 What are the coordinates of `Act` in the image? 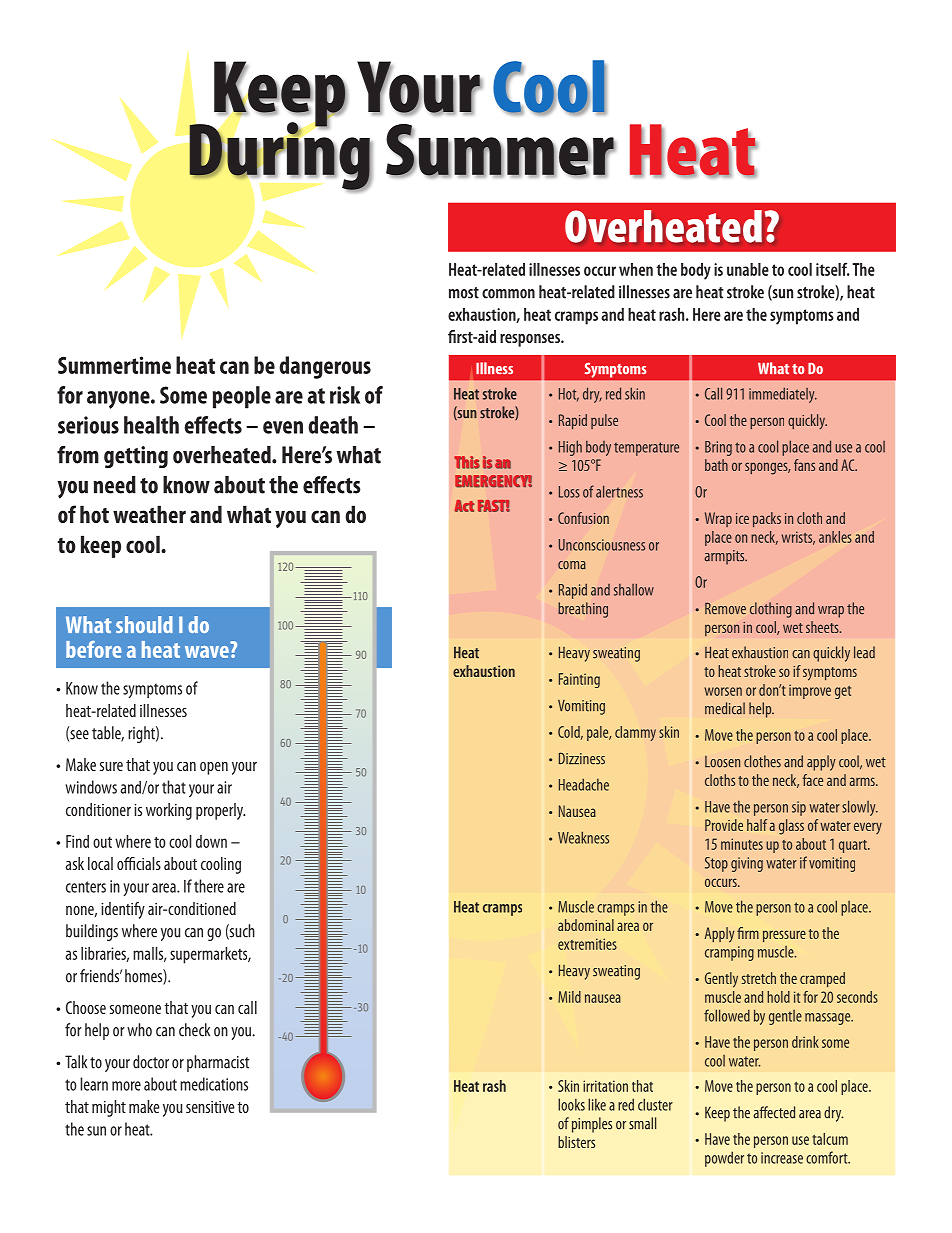 It's located at (464, 506).
